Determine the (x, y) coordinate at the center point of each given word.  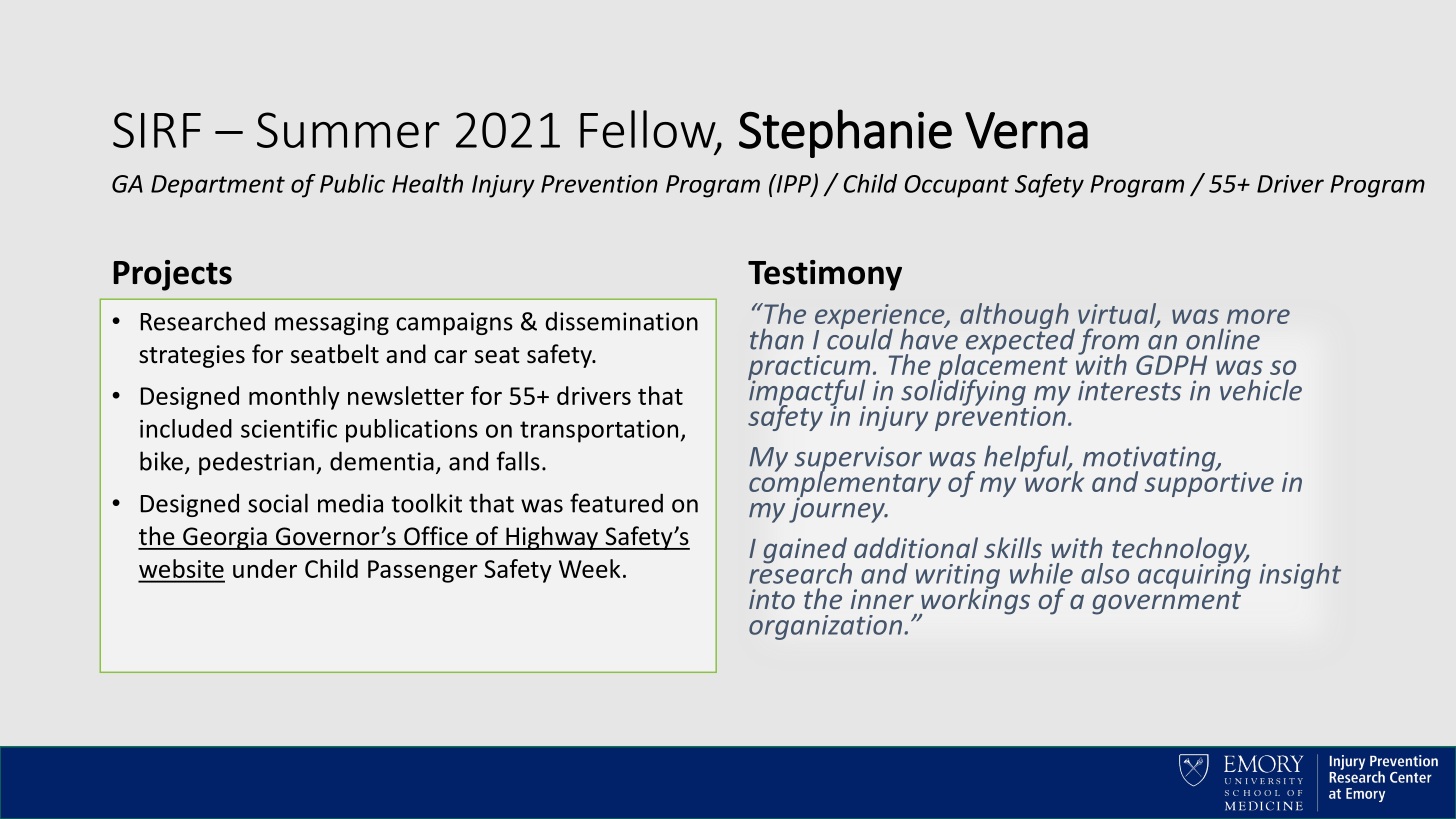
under (265, 568)
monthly (294, 398)
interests (1129, 390)
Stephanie (845, 133)
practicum (809, 369)
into (772, 599)
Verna (1026, 130)
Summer (348, 130)
